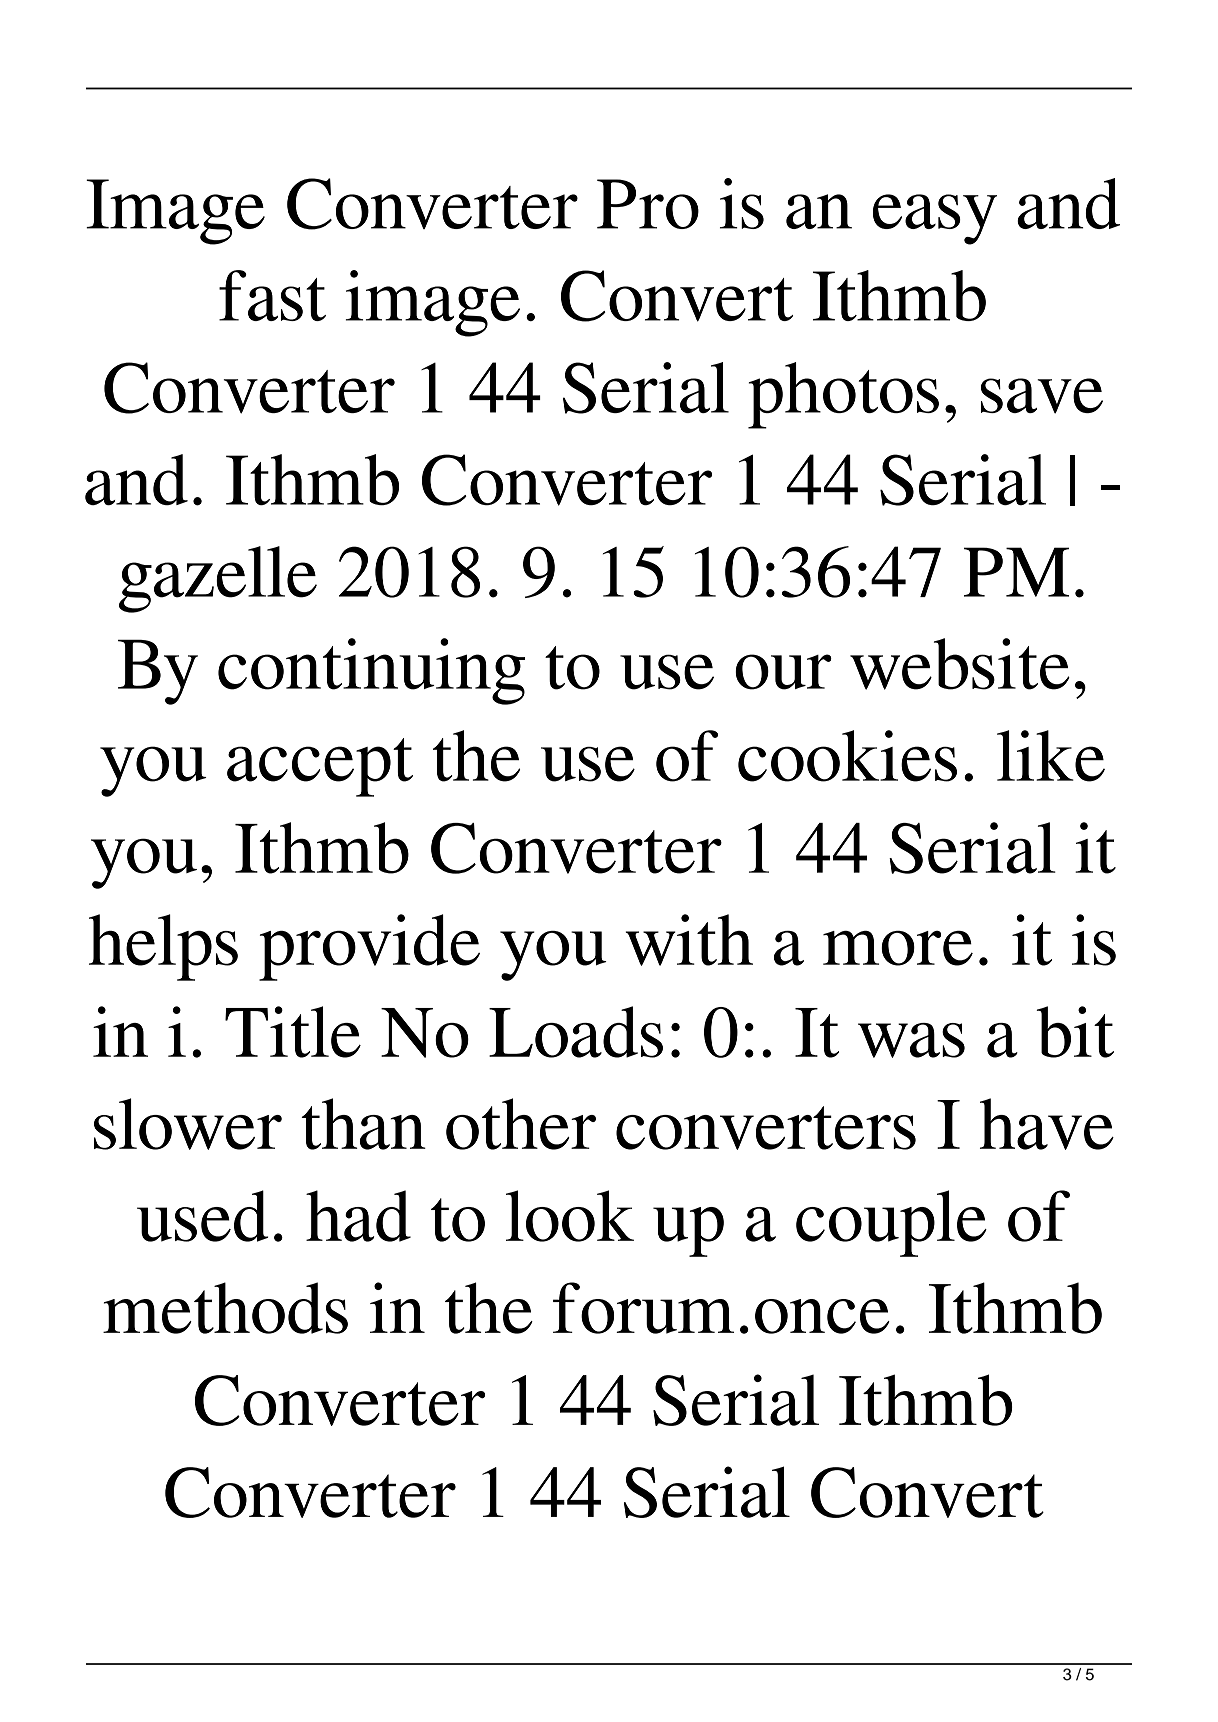 This document has height=1722, width=1218. I want to click on accept, so click(320, 767).
